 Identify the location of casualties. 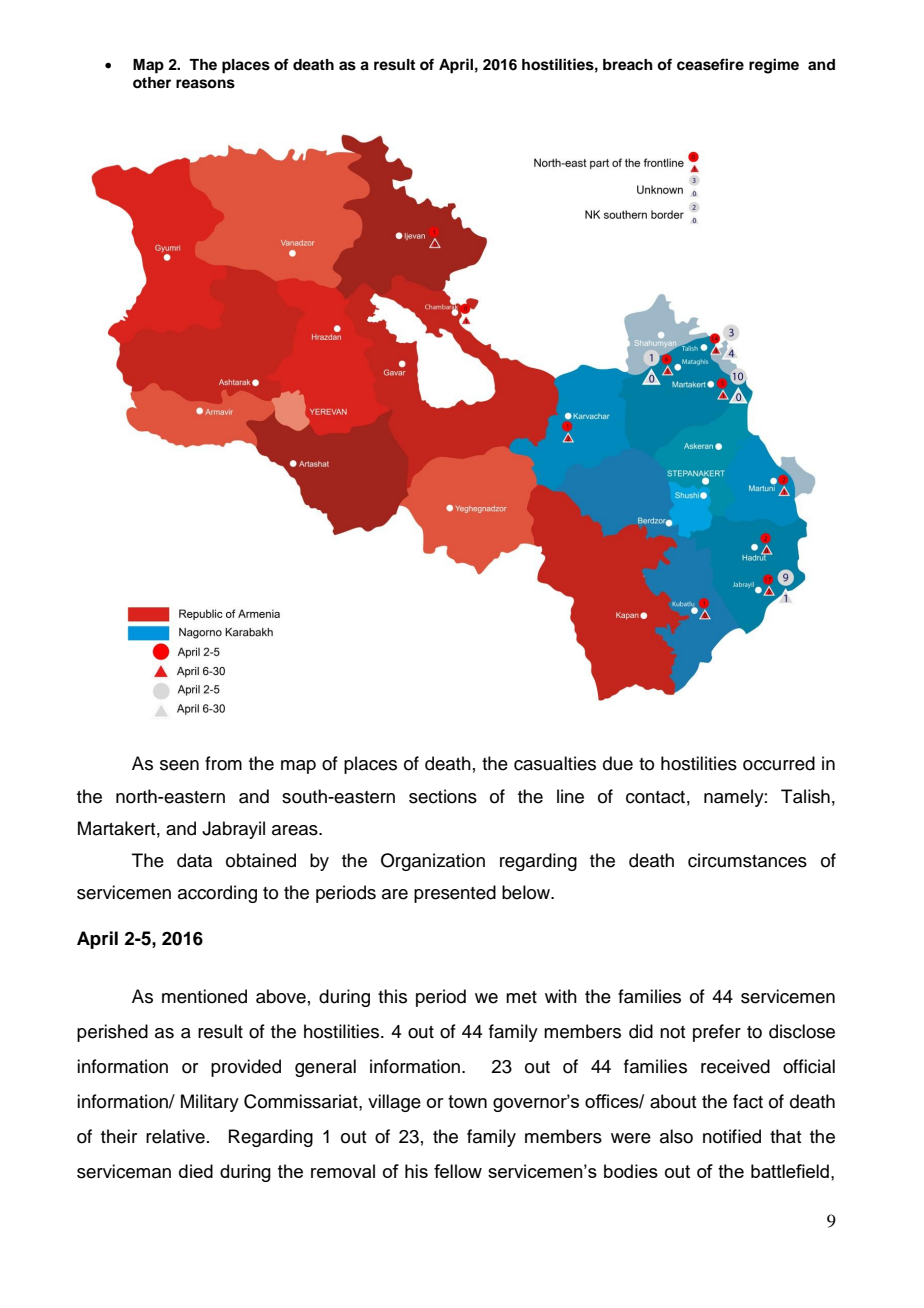
(555, 763).
